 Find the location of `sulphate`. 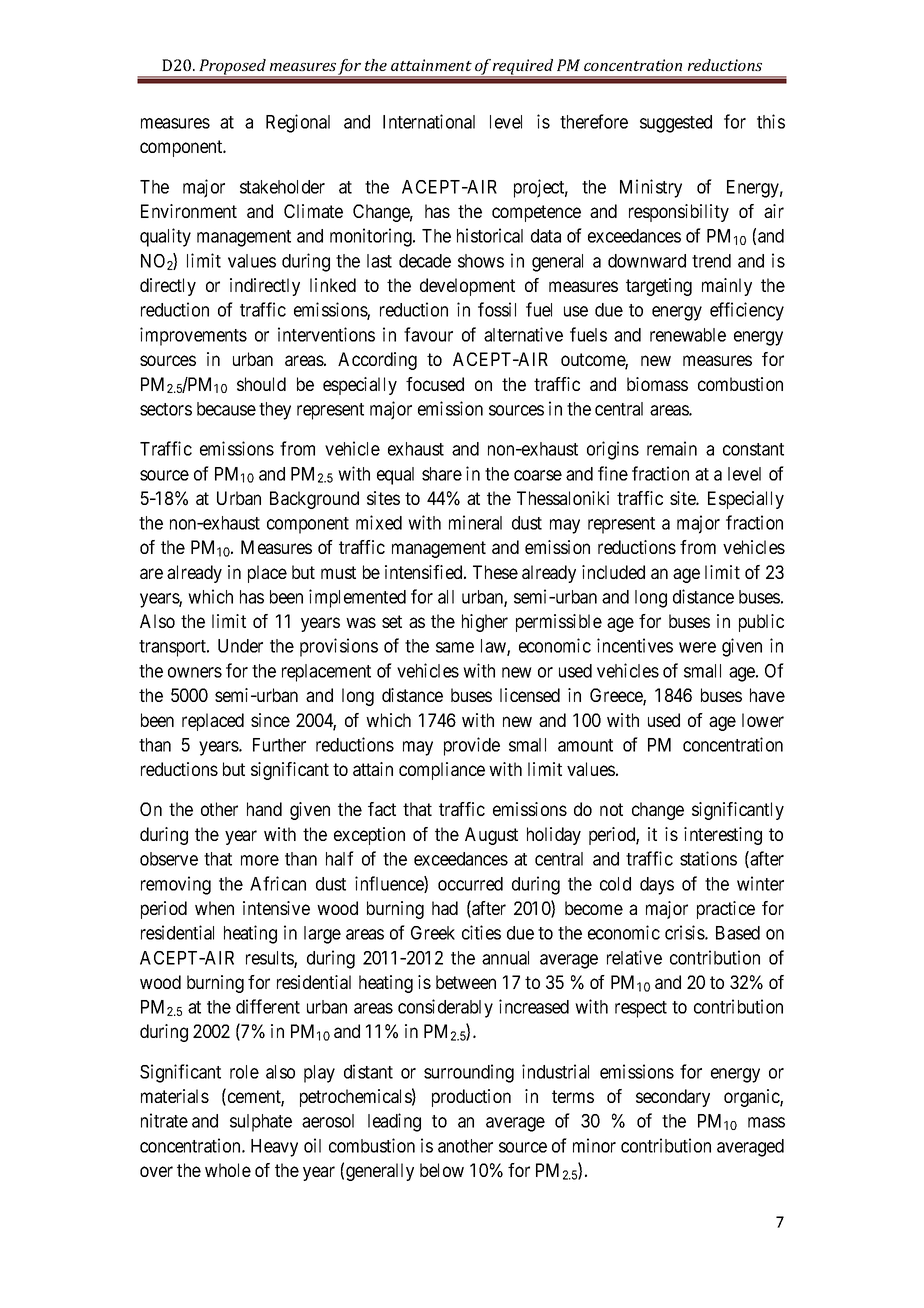

sulphate is located at coordinates (261, 1123).
